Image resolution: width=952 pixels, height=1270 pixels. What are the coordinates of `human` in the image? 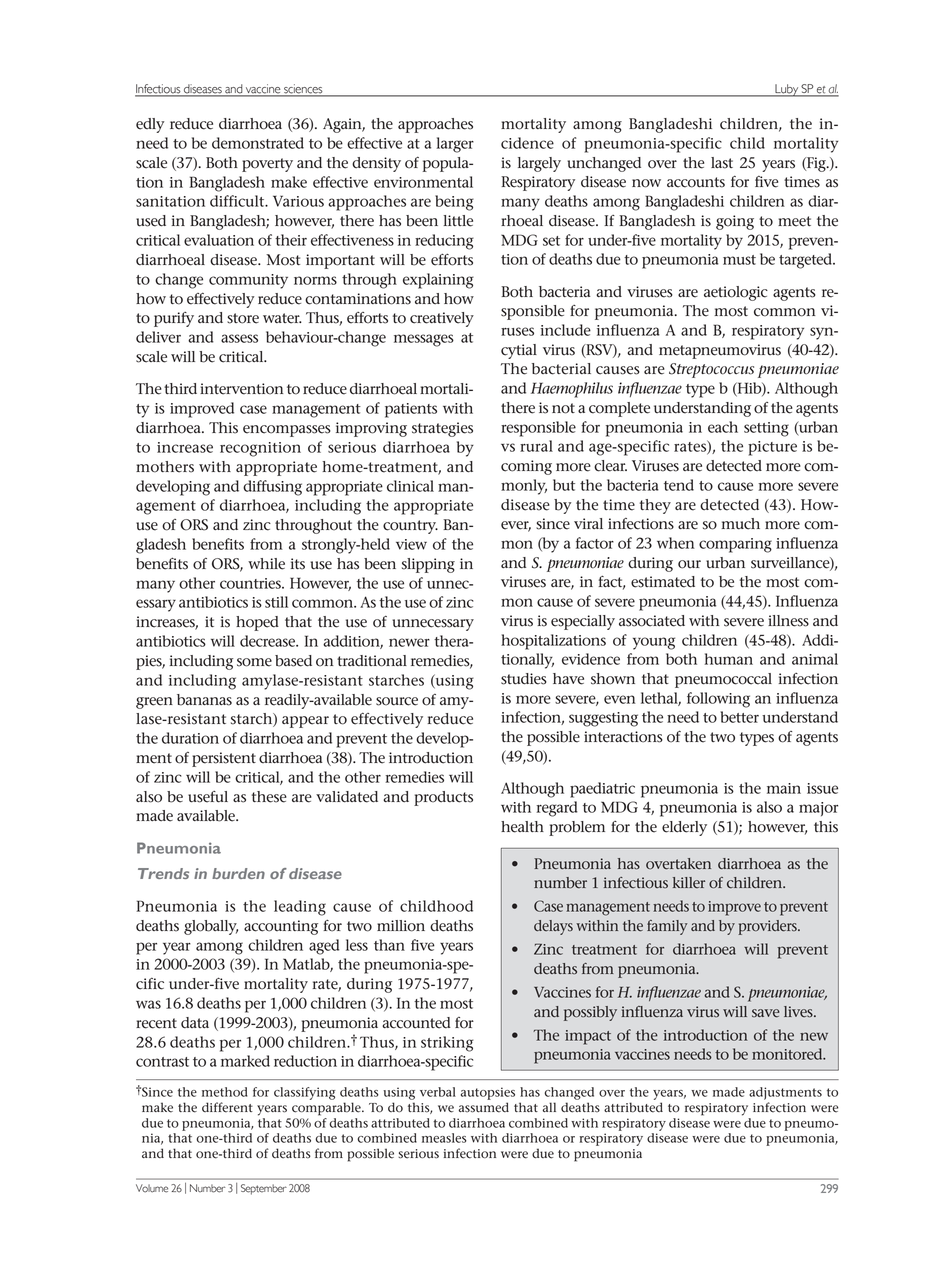 It's located at (728, 659).
